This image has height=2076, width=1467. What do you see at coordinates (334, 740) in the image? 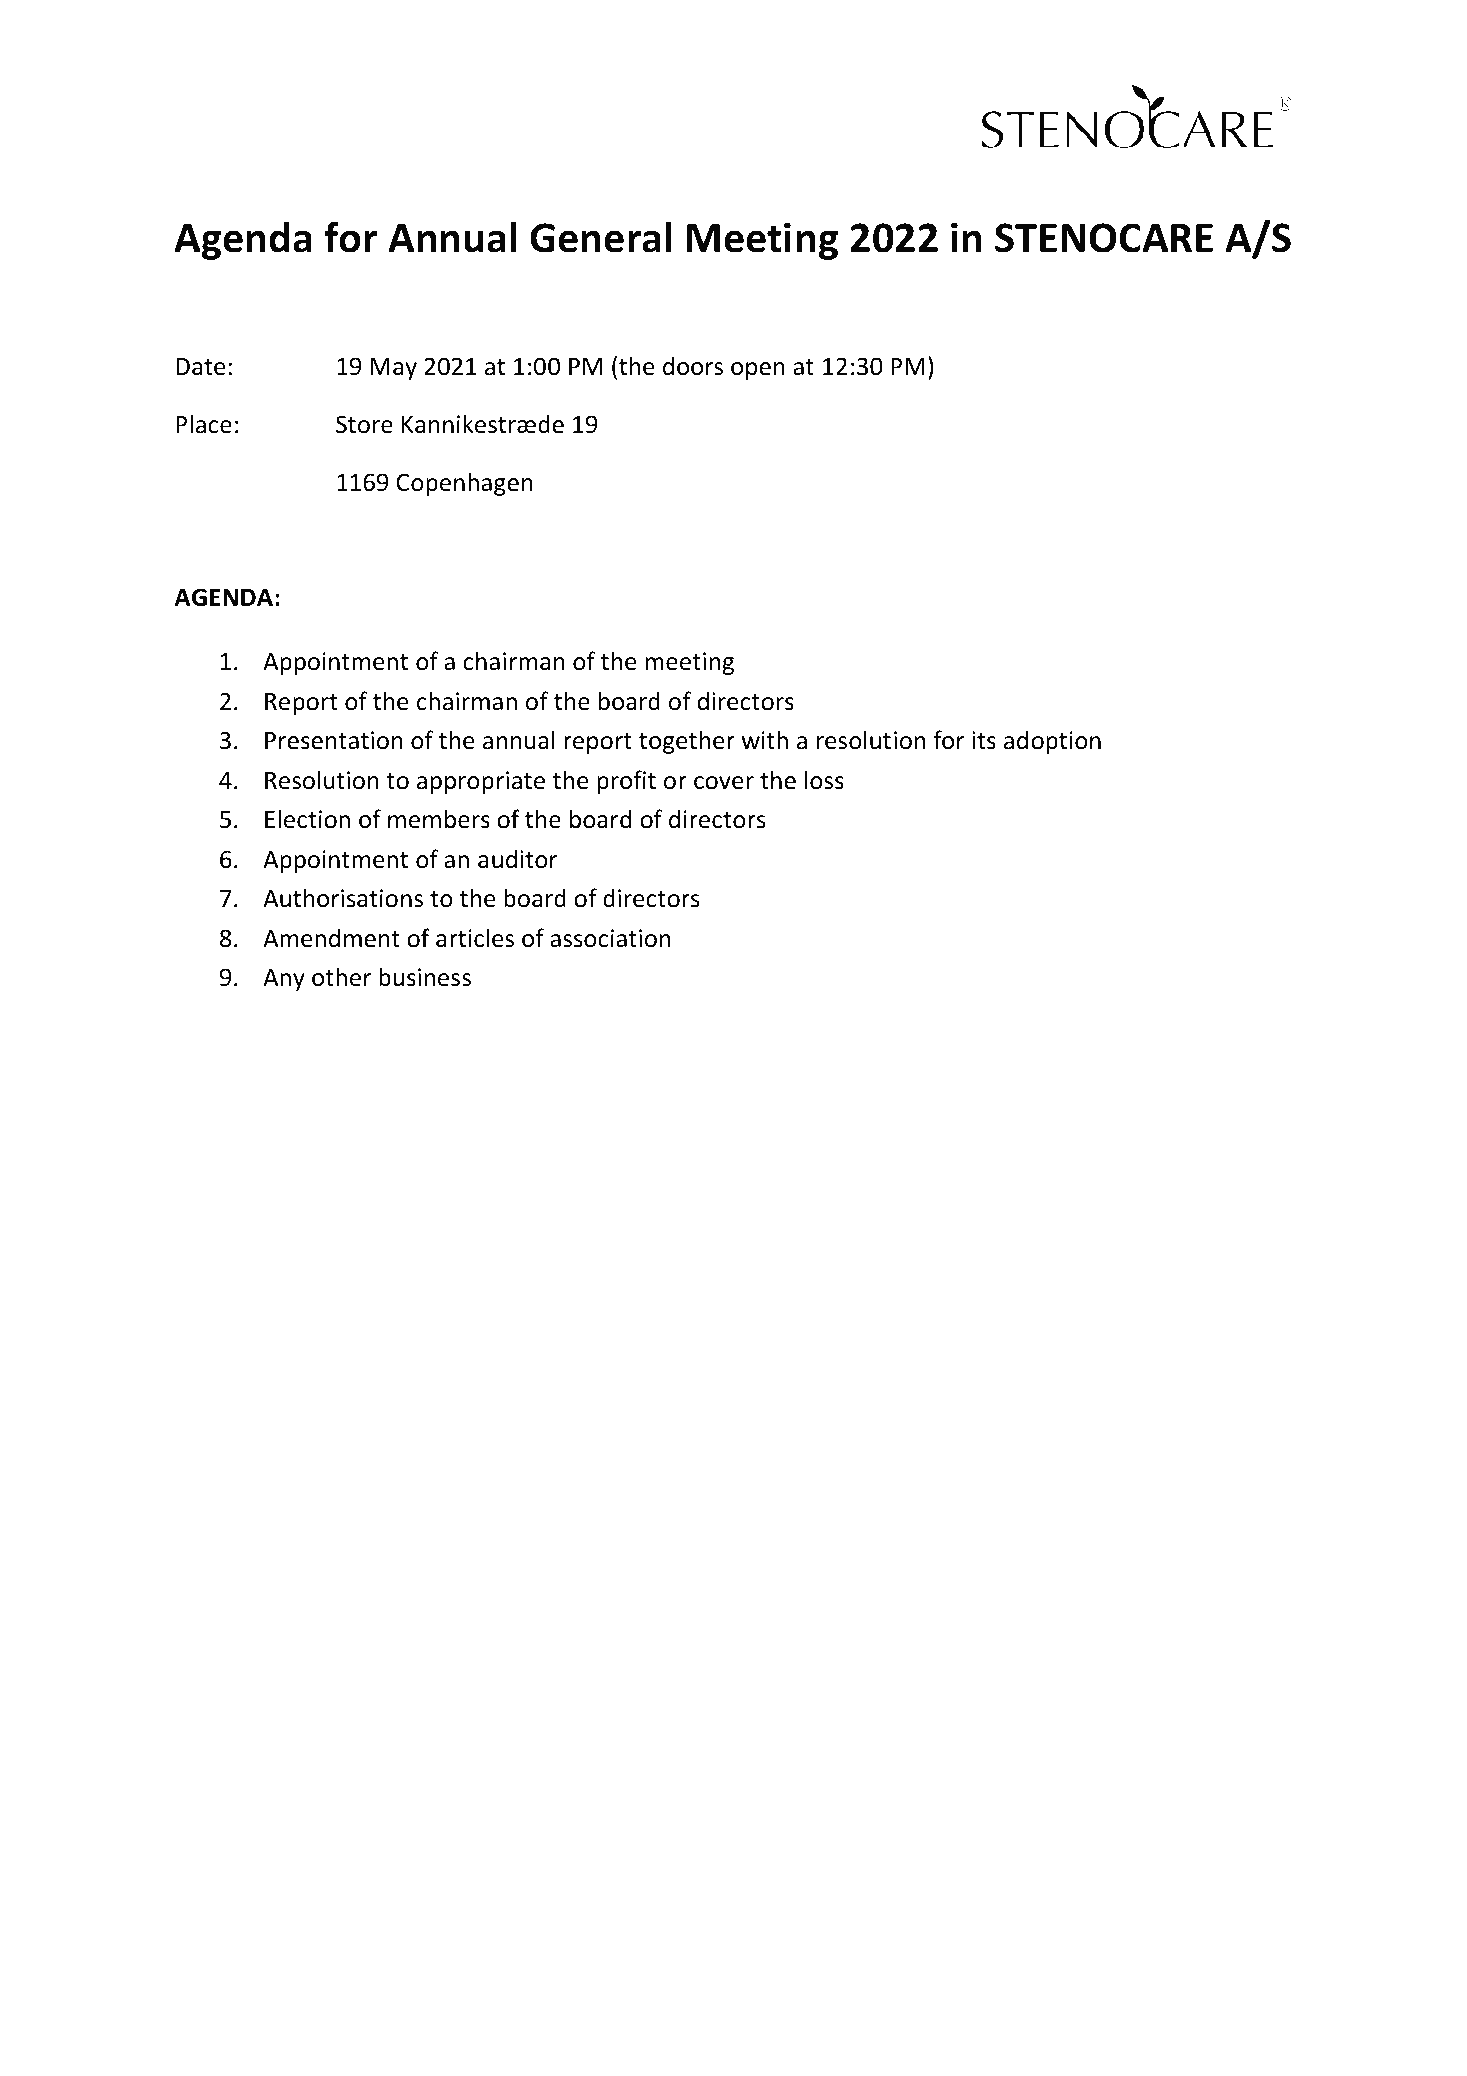
I see `Presentation` at bounding box center [334, 740].
